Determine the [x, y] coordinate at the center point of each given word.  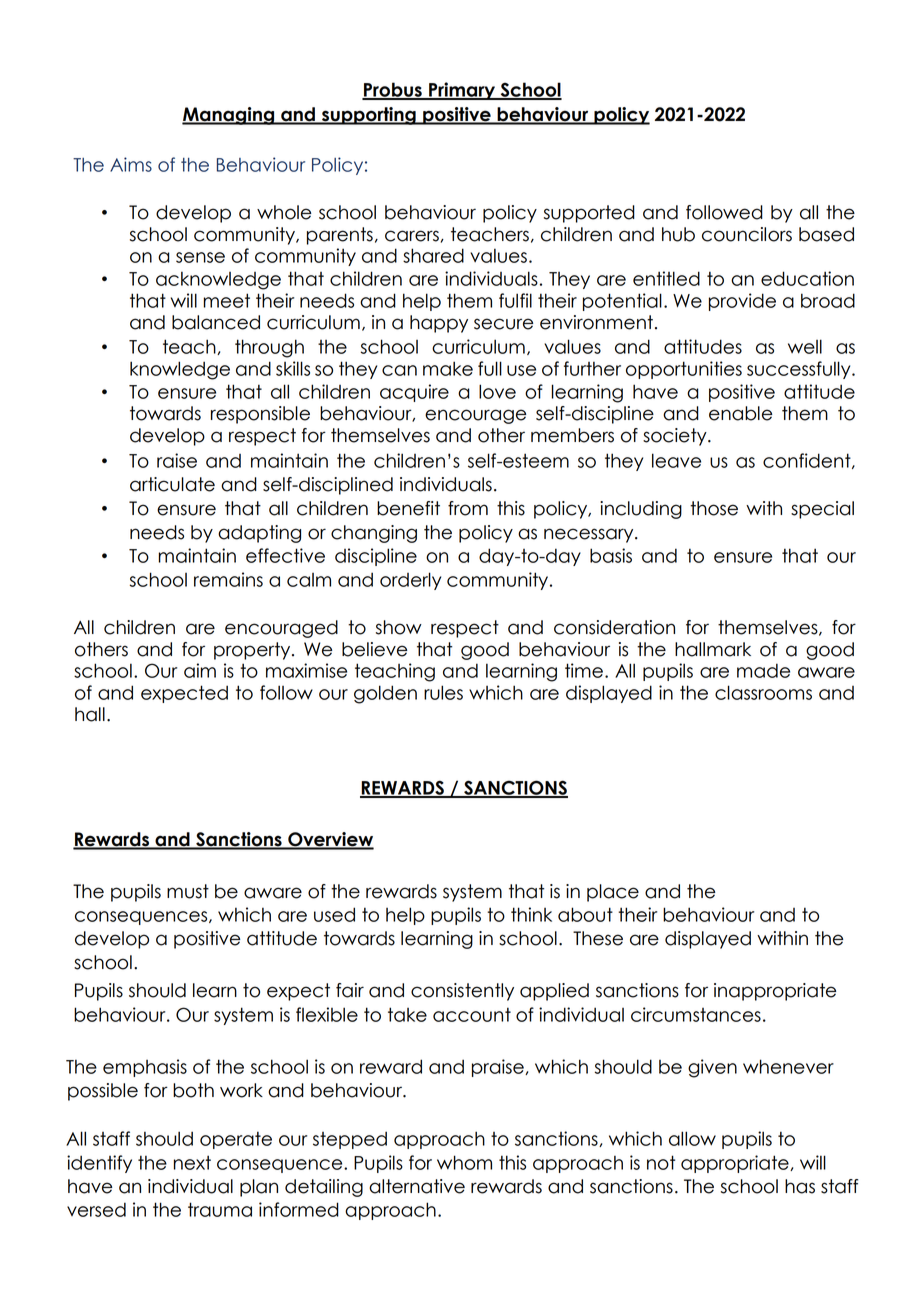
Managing [229, 116]
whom [464, 1162]
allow [692, 1138]
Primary [462, 91]
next [192, 1162]
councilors [747, 234]
